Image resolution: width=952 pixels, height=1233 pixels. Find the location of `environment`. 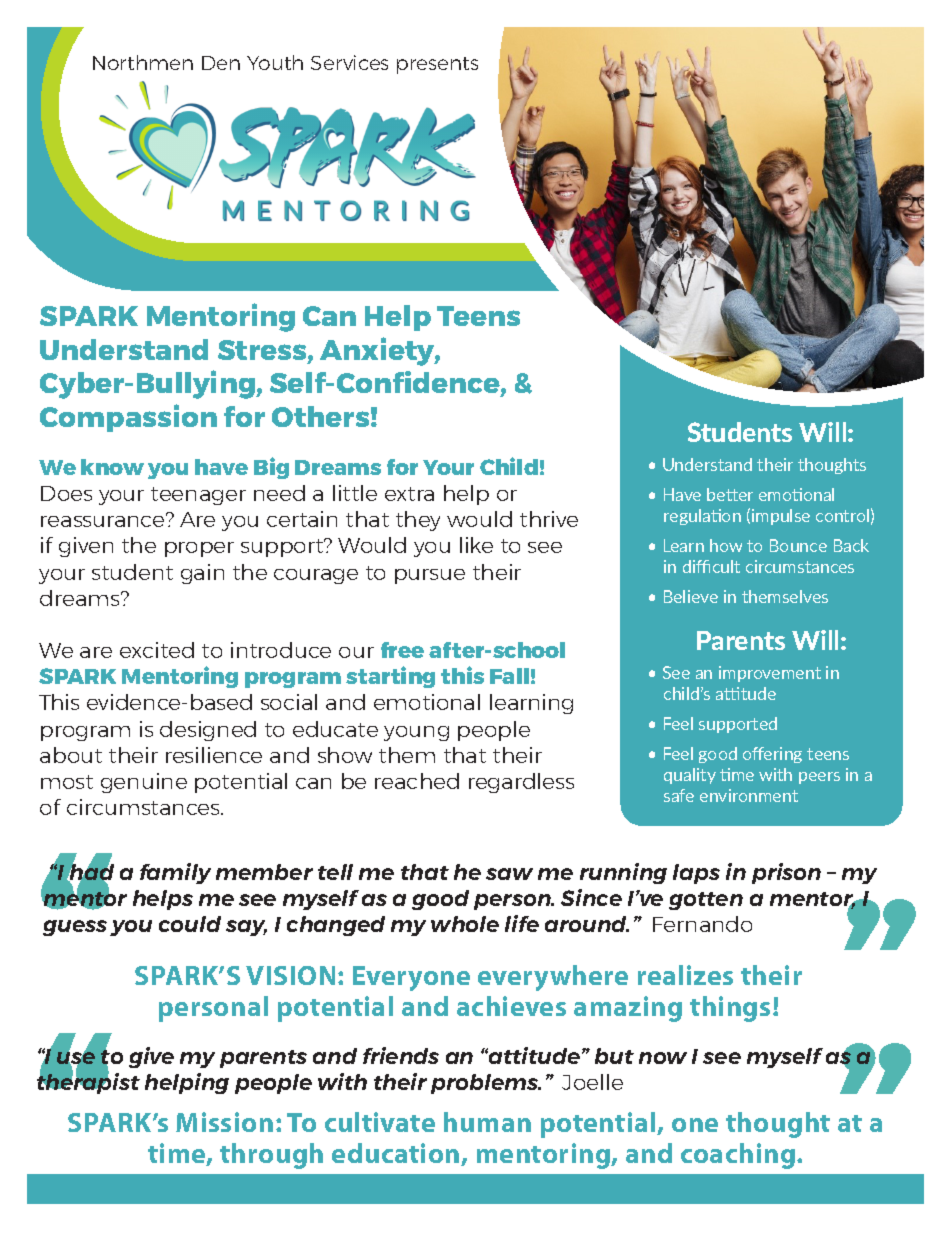

environment is located at coordinates (749, 795).
